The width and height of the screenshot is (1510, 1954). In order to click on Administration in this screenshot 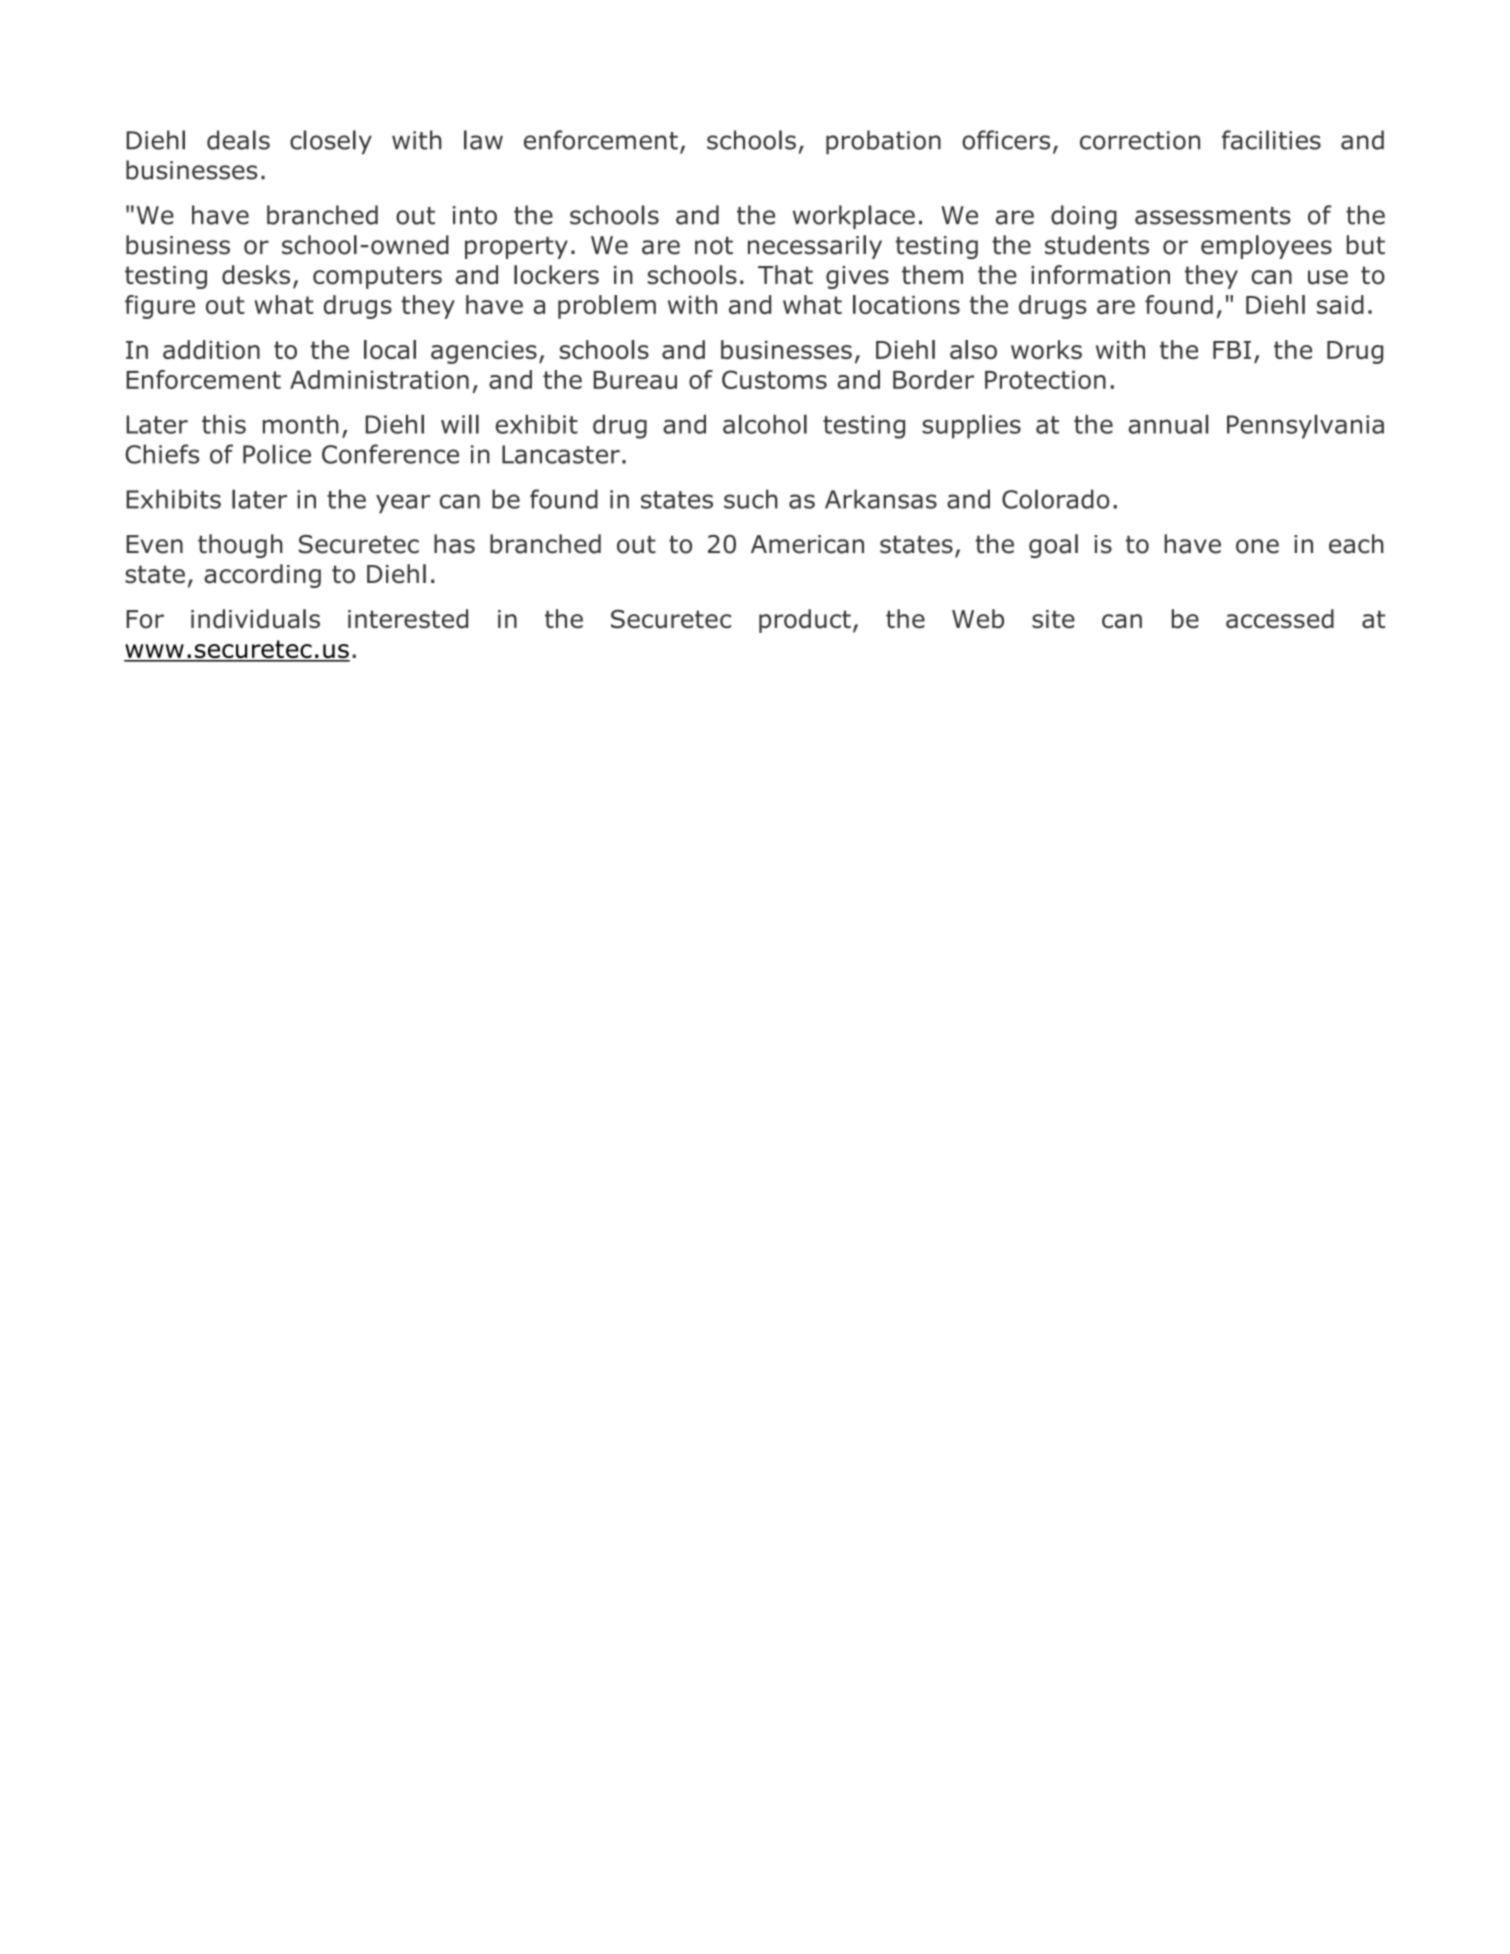, I will do `click(379, 379)`.
